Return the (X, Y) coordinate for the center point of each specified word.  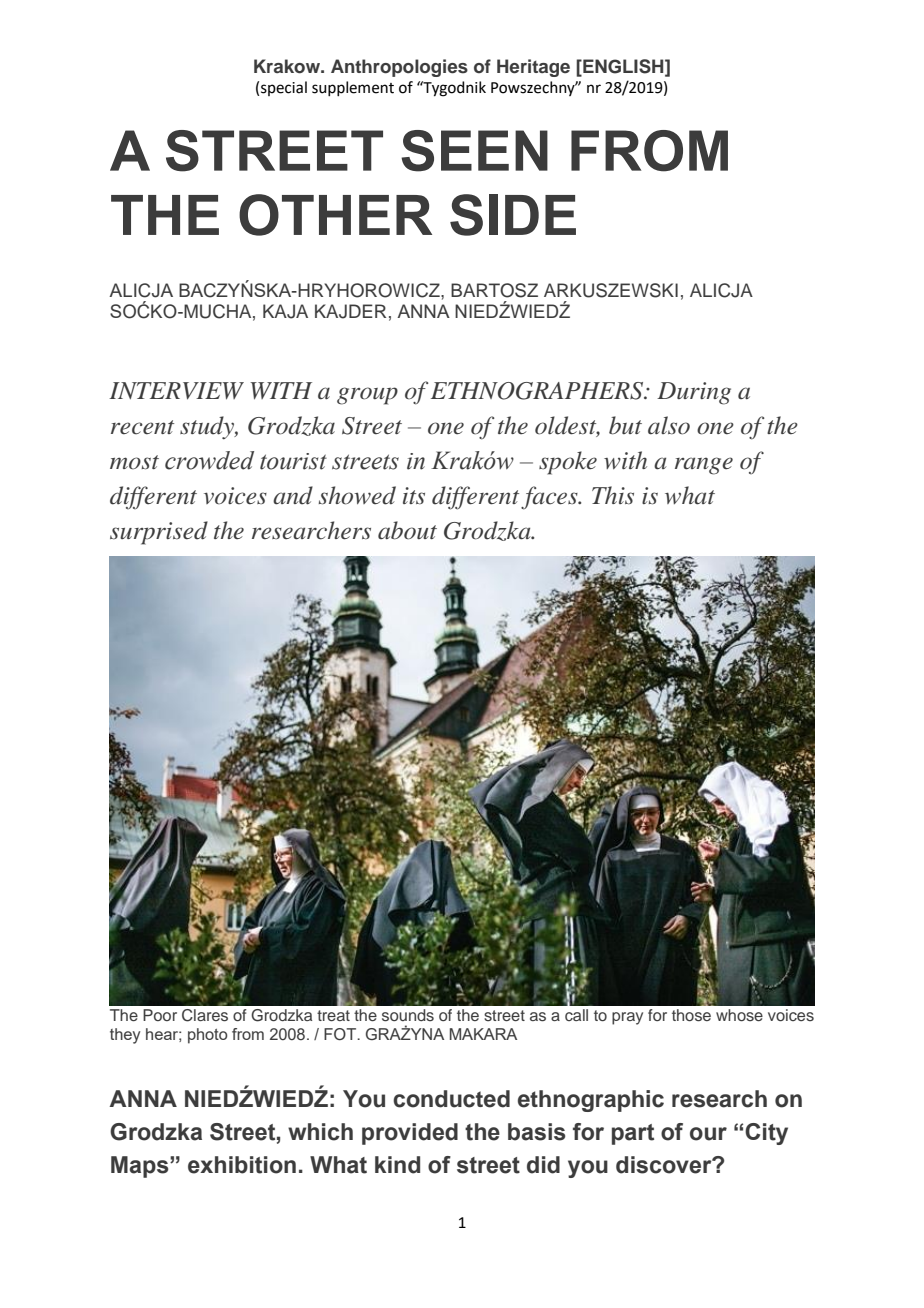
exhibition (242, 1165)
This (613, 495)
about (407, 530)
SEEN (474, 151)
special (284, 88)
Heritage (533, 68)
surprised (159, 533)
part (633, 1134)
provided (410, 1134)
